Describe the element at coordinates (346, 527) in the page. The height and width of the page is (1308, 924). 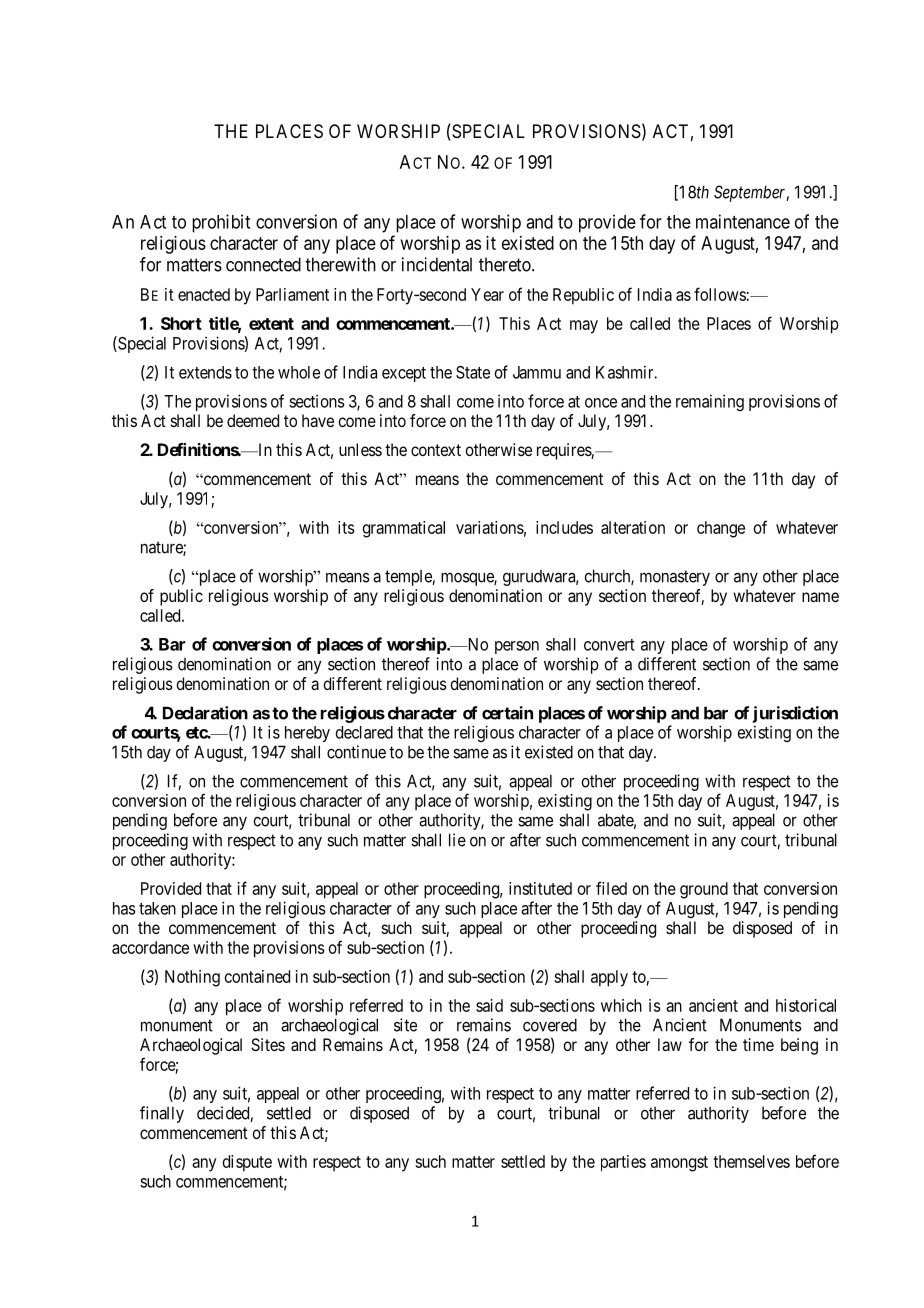
I see `its` at that location.
